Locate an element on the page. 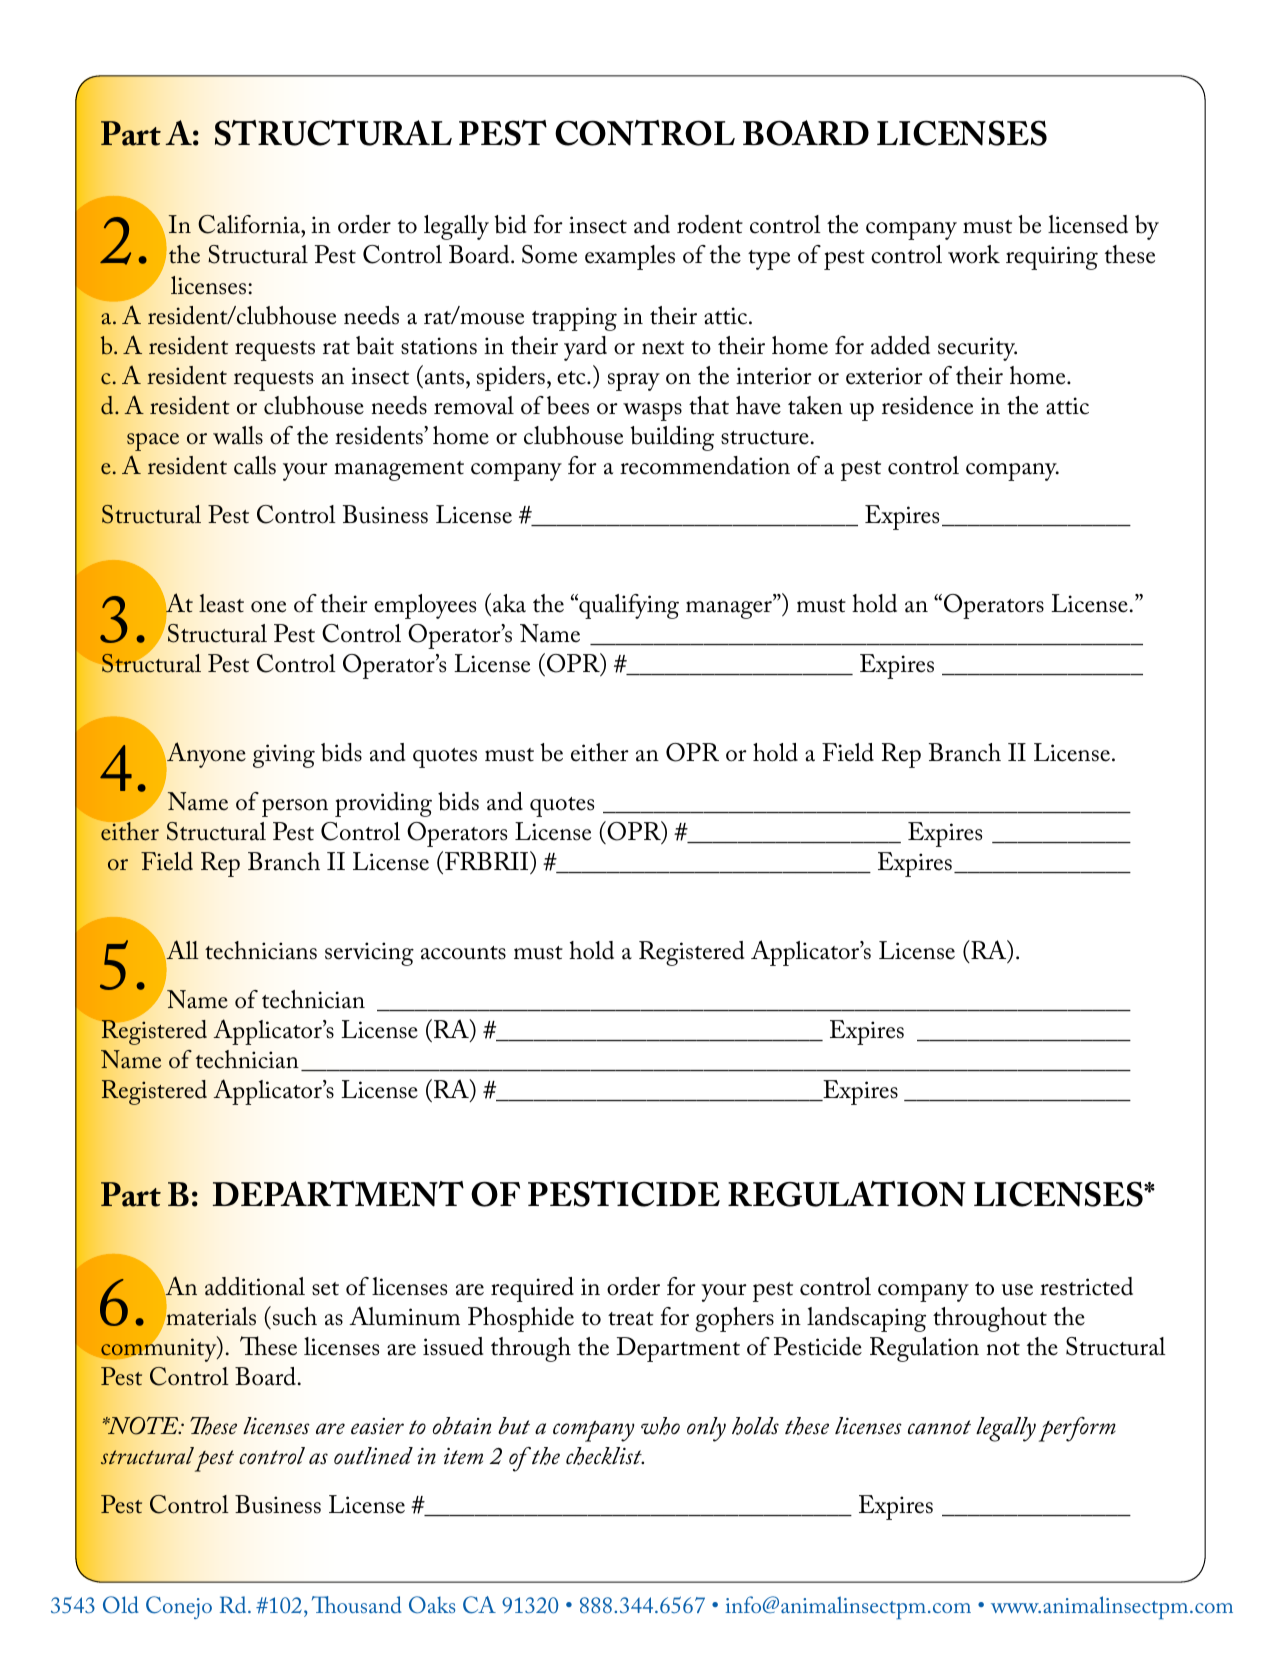  cannot is located at coordinates (939, 1427).
